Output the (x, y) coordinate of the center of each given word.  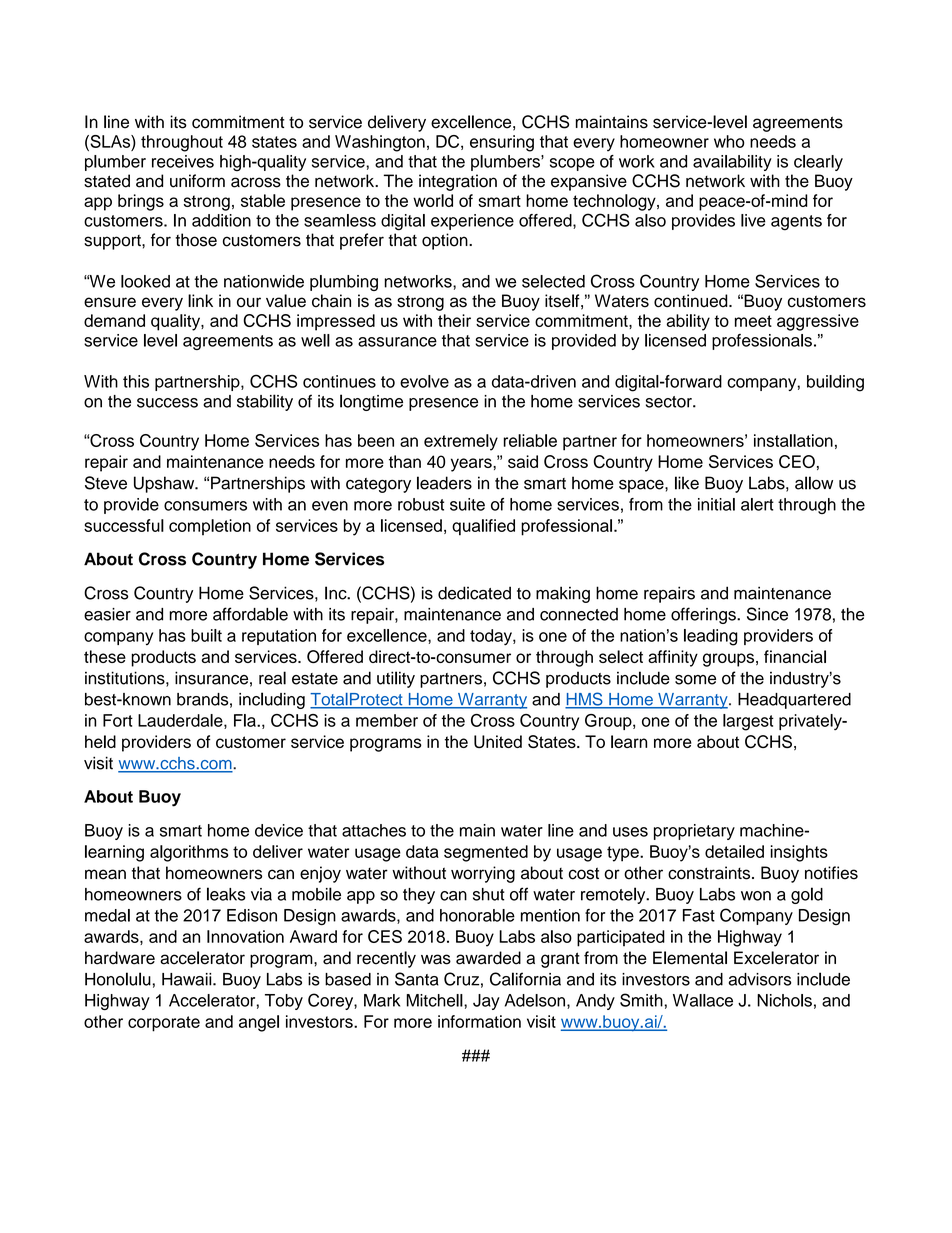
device (279, 830)
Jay (486, 1002)
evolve (424, 381)
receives (183, 161)
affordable (250, 614)
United (498, 741)
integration (458, 182)
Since (767, 614)
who (729, 141)
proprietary (694, 832)
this (136, 381)
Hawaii (188, 979)
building (835, 383)
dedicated (474, 593)
